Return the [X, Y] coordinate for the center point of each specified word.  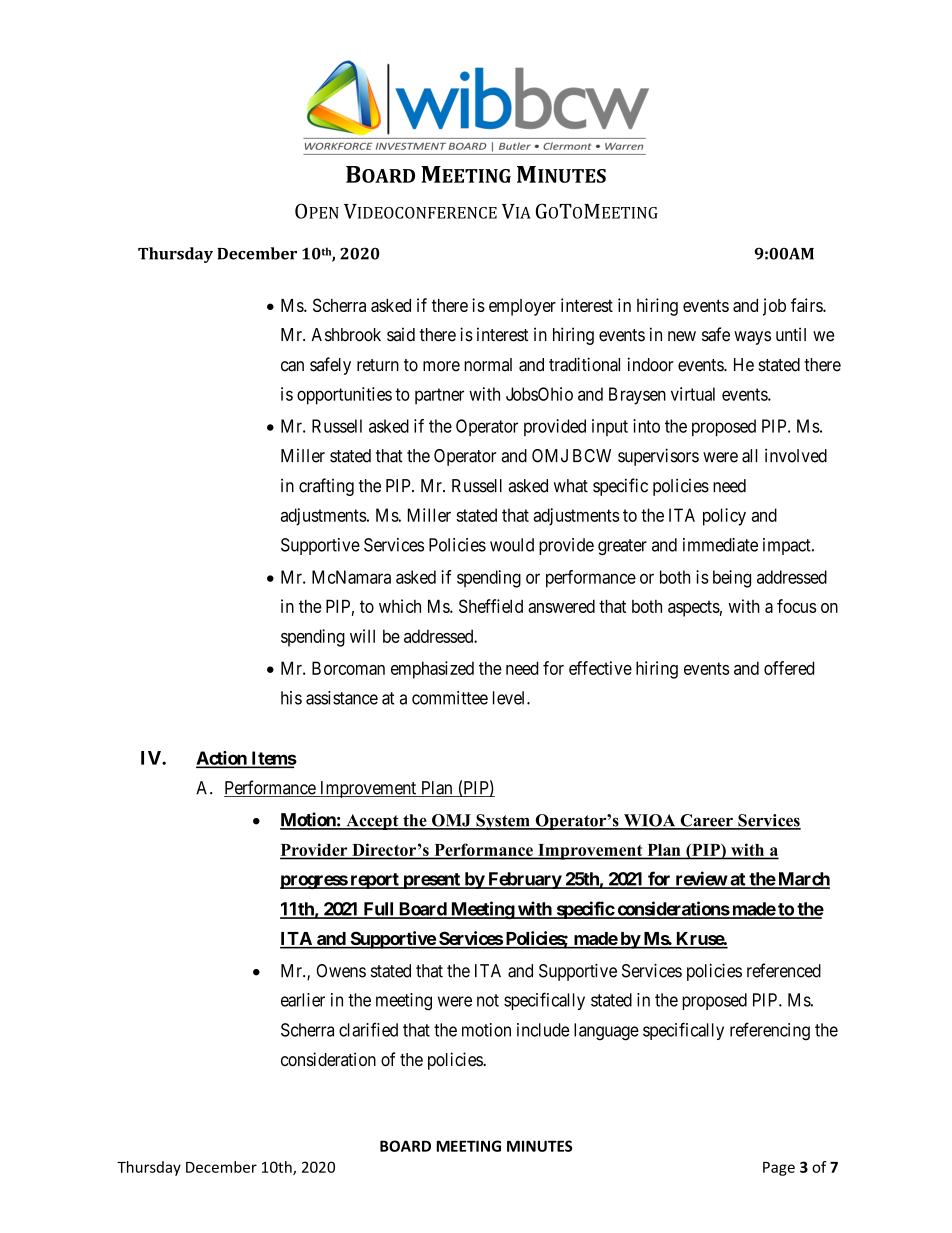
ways [752, 338]
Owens [341, 971]
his [291, 698]
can [292, 366]
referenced [784, 970]
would [512, 545]
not [488, 1000]
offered [789, 668]
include [543, 1030]
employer [522, 307]
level [510, 698]
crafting [326, 487]
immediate [720, 545]
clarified [368, 1029]
